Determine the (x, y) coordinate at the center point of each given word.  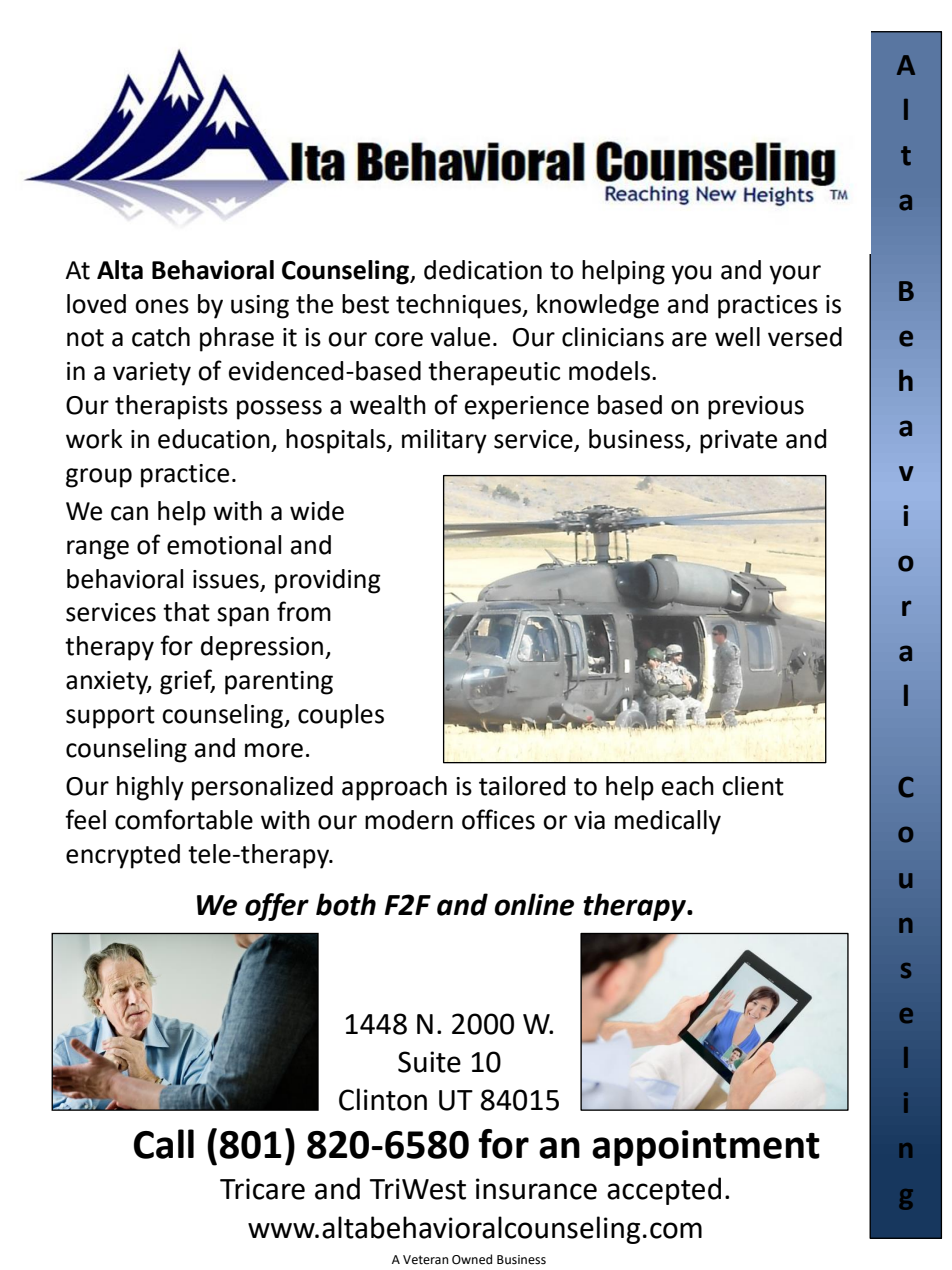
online (534, 904)
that (186, 612)
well (737, 337)
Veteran (425, 1260)
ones (162, 306)
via (589, 820)
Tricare (262, 1189)
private (738, 442)
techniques (460, 306)
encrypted (123, 856)
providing (328, 581)
